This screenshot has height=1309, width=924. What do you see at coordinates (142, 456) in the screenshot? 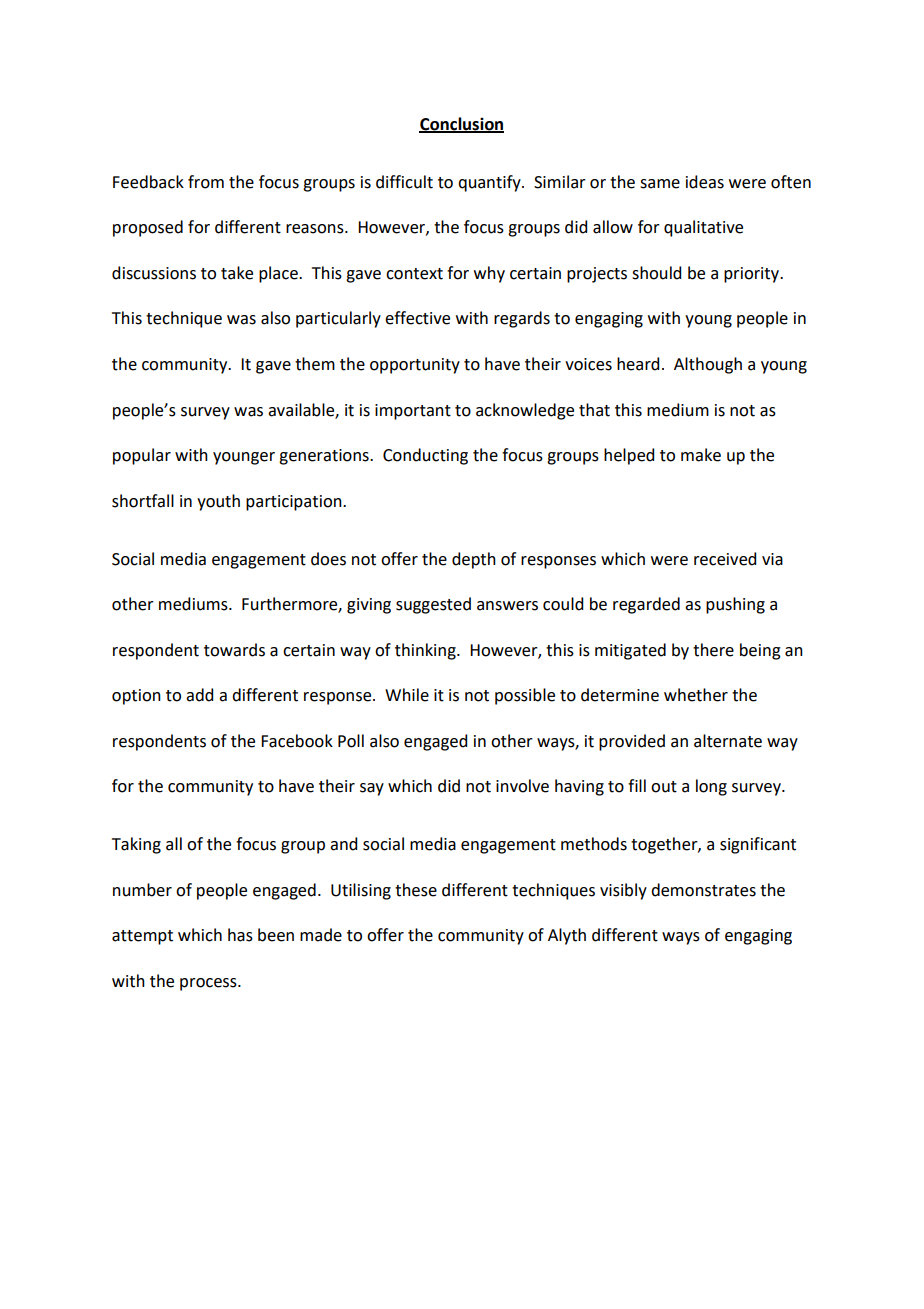
I see `popular` at bounding box center [142, 456].
